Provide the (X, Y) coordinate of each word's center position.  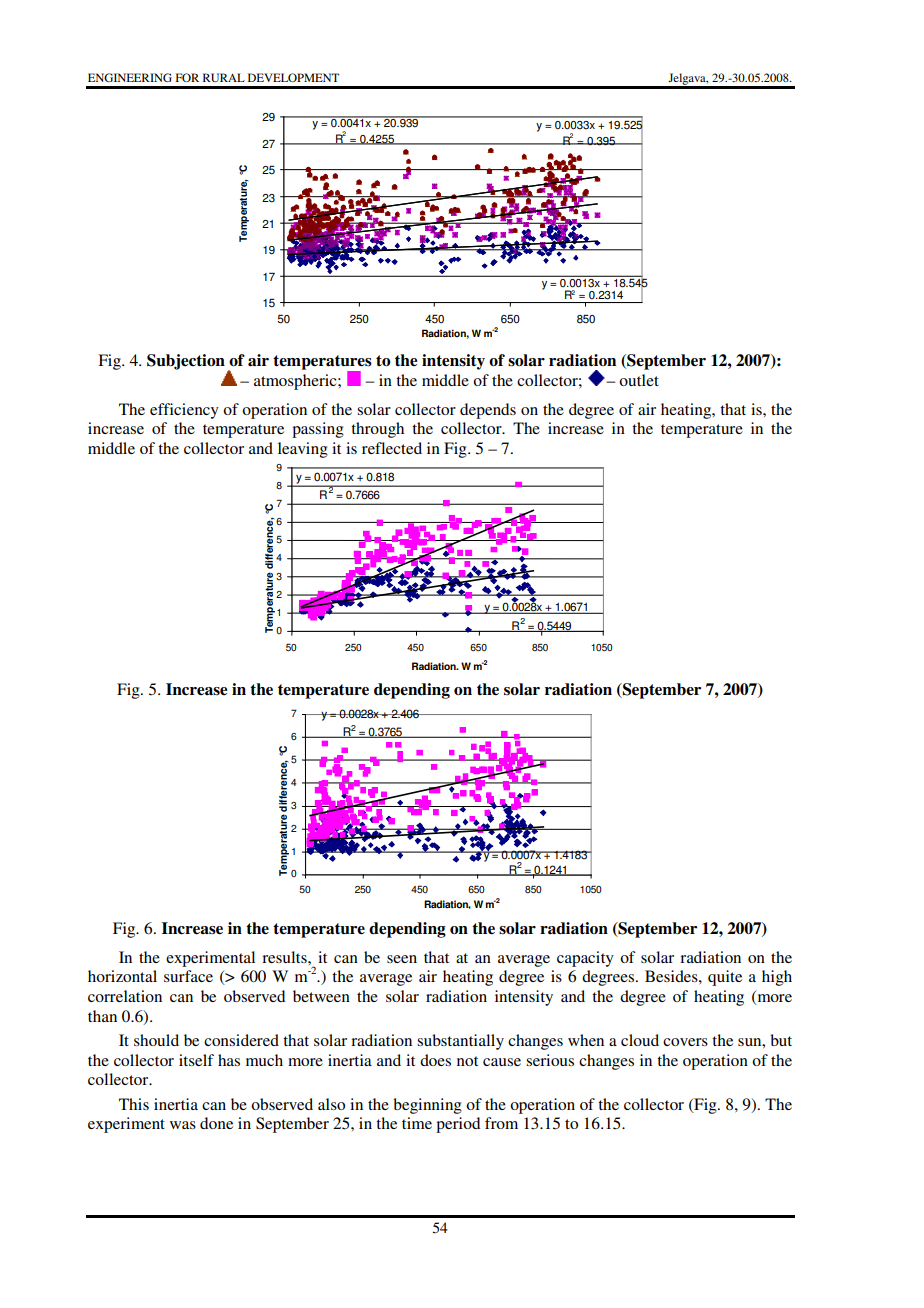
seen (402, 959)
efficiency (184, 411)
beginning (427, 1106)
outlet (639, 380)
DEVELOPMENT (293, 77)
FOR (187, 77)
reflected (392, 448)
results (285, 957)
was (183, 1125)
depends (488, 411)
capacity (585, 959)
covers (685, 1042)
